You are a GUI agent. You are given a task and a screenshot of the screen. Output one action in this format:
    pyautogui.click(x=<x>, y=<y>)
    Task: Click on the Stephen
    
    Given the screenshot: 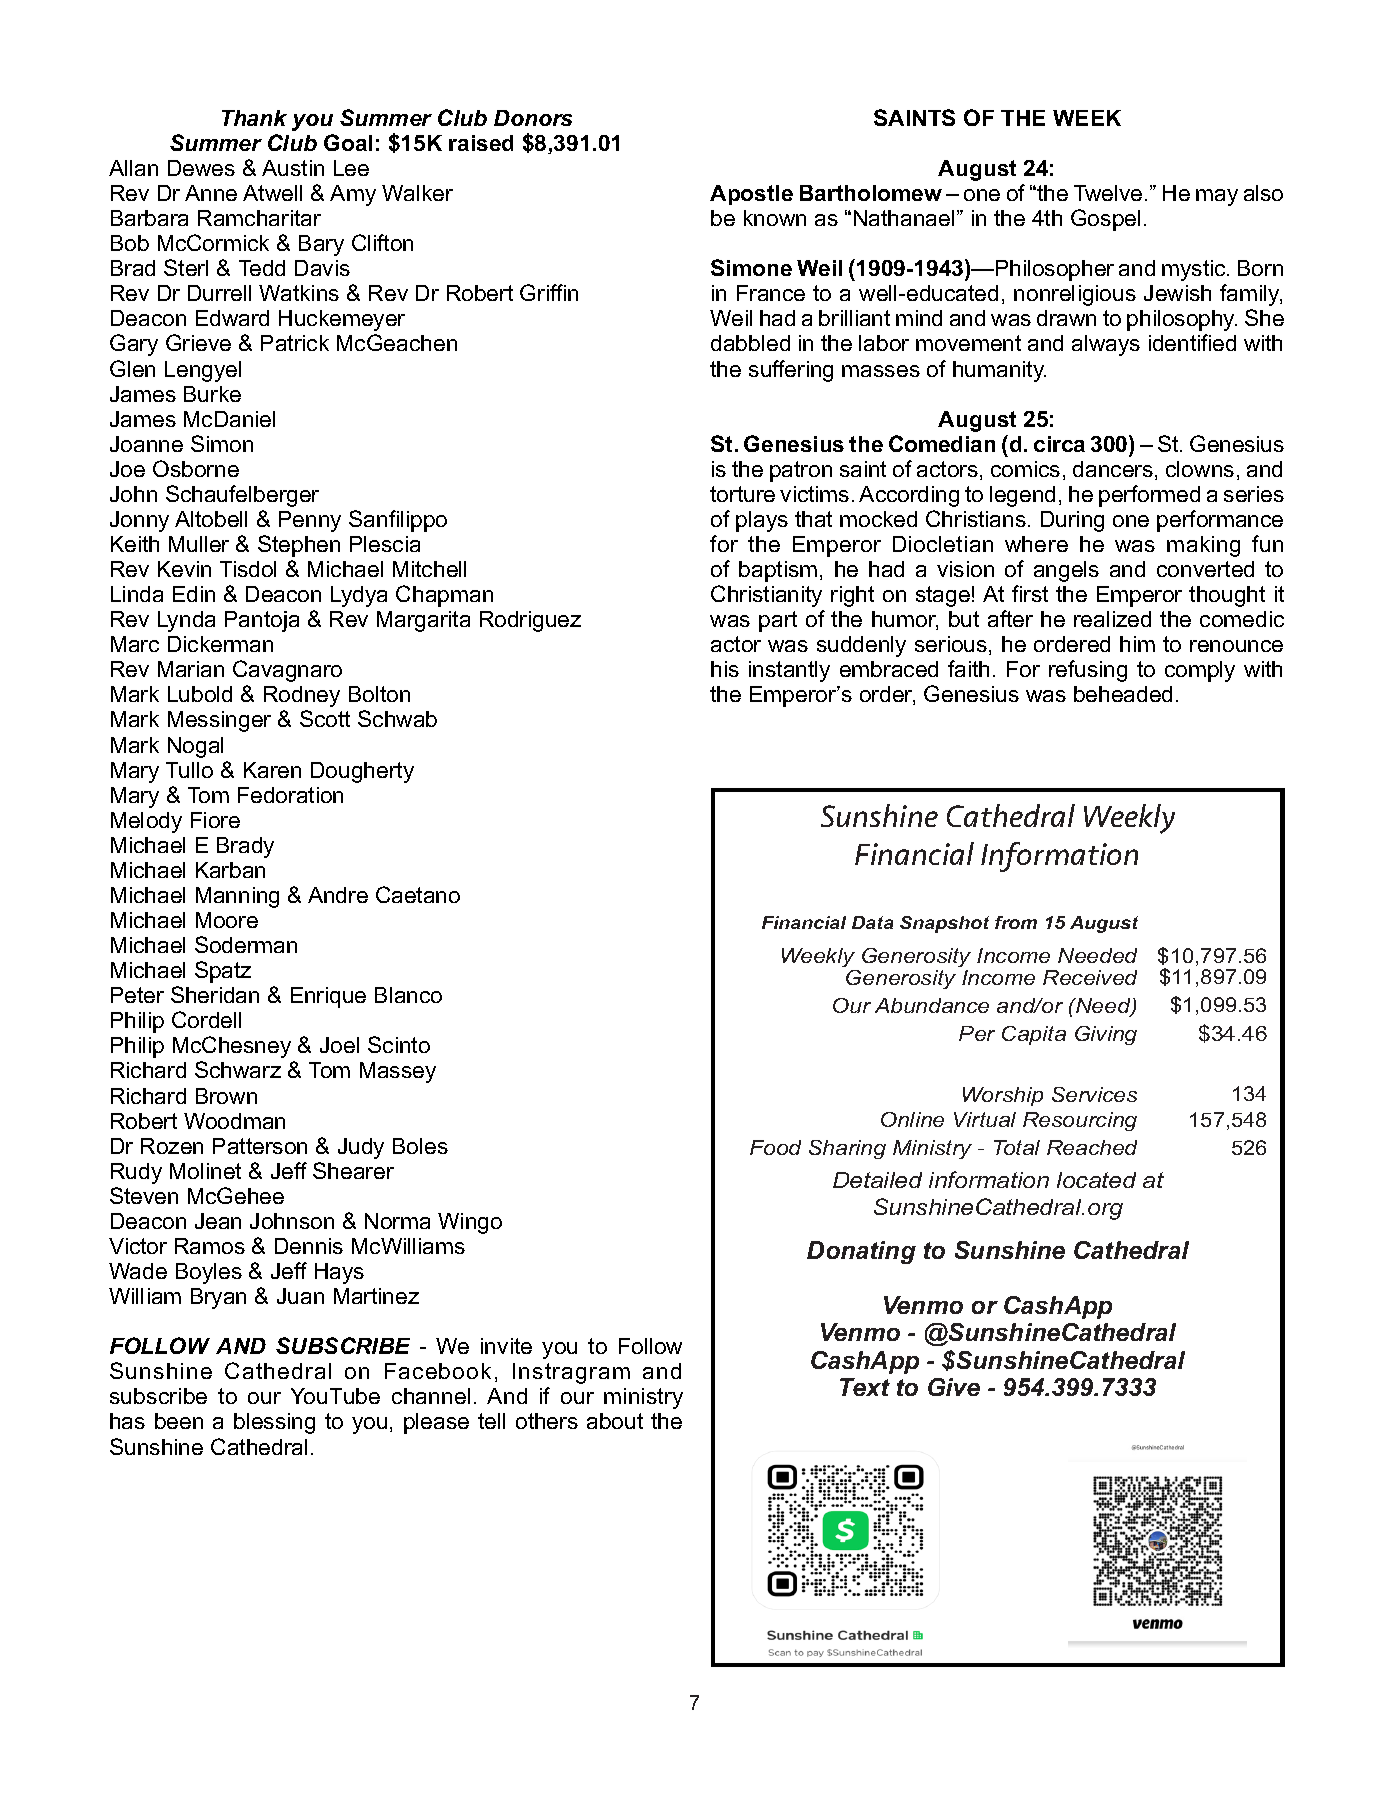 What is the action you would take?
    pyautogui.click(x=299, y=546)
